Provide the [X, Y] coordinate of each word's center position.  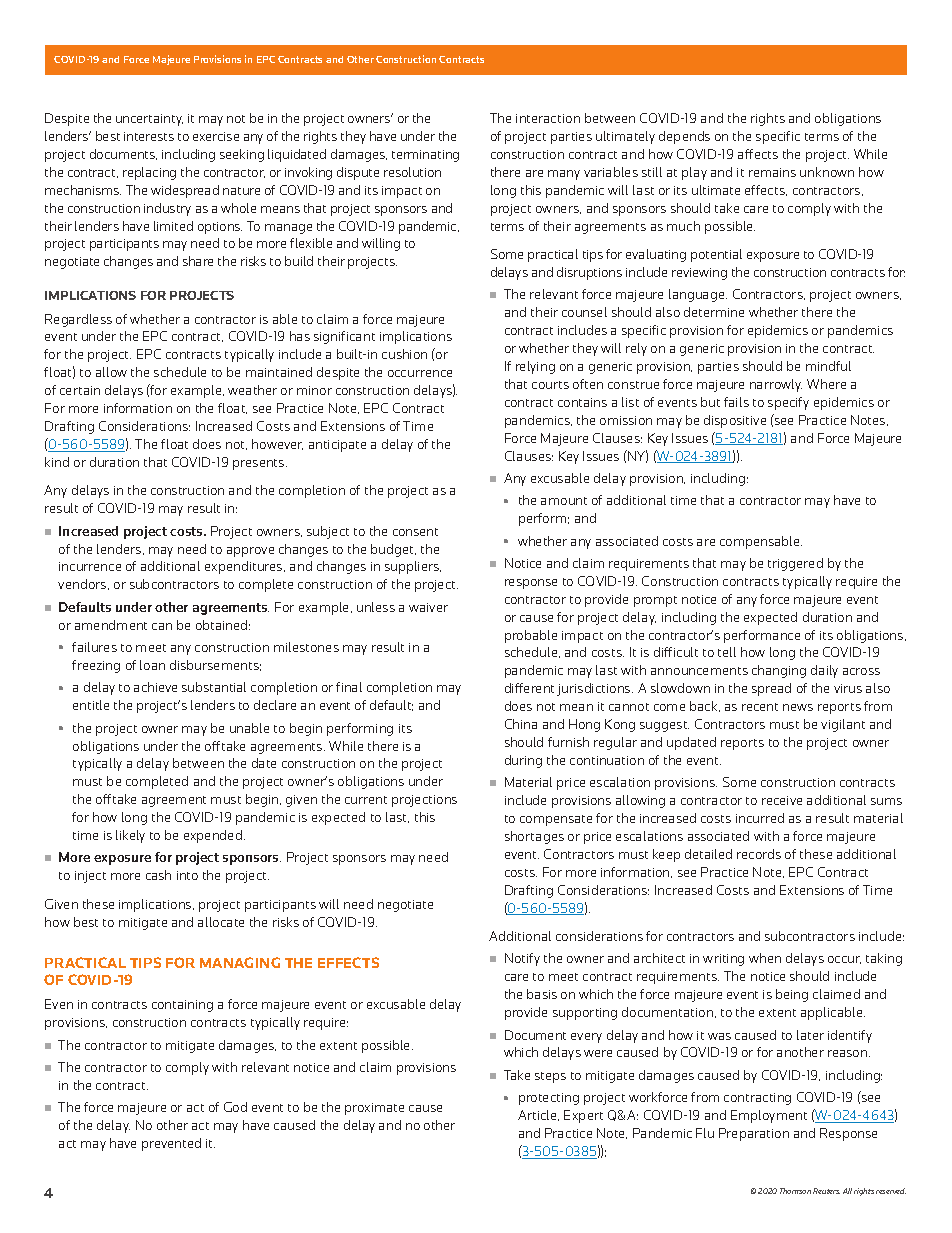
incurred [760, 818]
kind [57, 462]
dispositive [735, 421]
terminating [425, 156]
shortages [534, 837]
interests [149, 136]
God [235, 1107]
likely [130, 836]
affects [758, 154]
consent [415, 532]
